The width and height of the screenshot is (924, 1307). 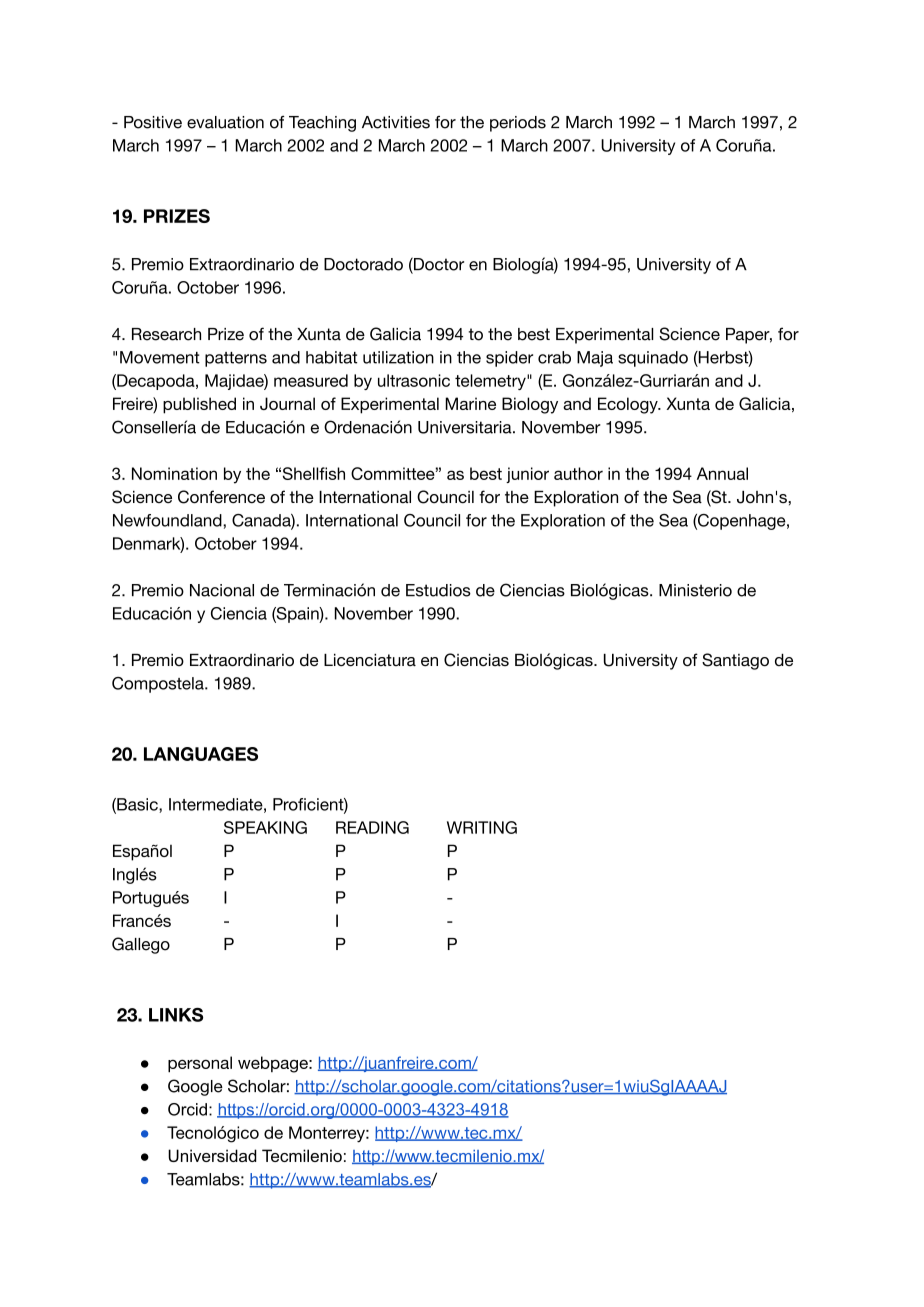 What do you see at coordinates (236, 359) in the screenshot?
I see `patterns` at bounding box center [236, 359].
